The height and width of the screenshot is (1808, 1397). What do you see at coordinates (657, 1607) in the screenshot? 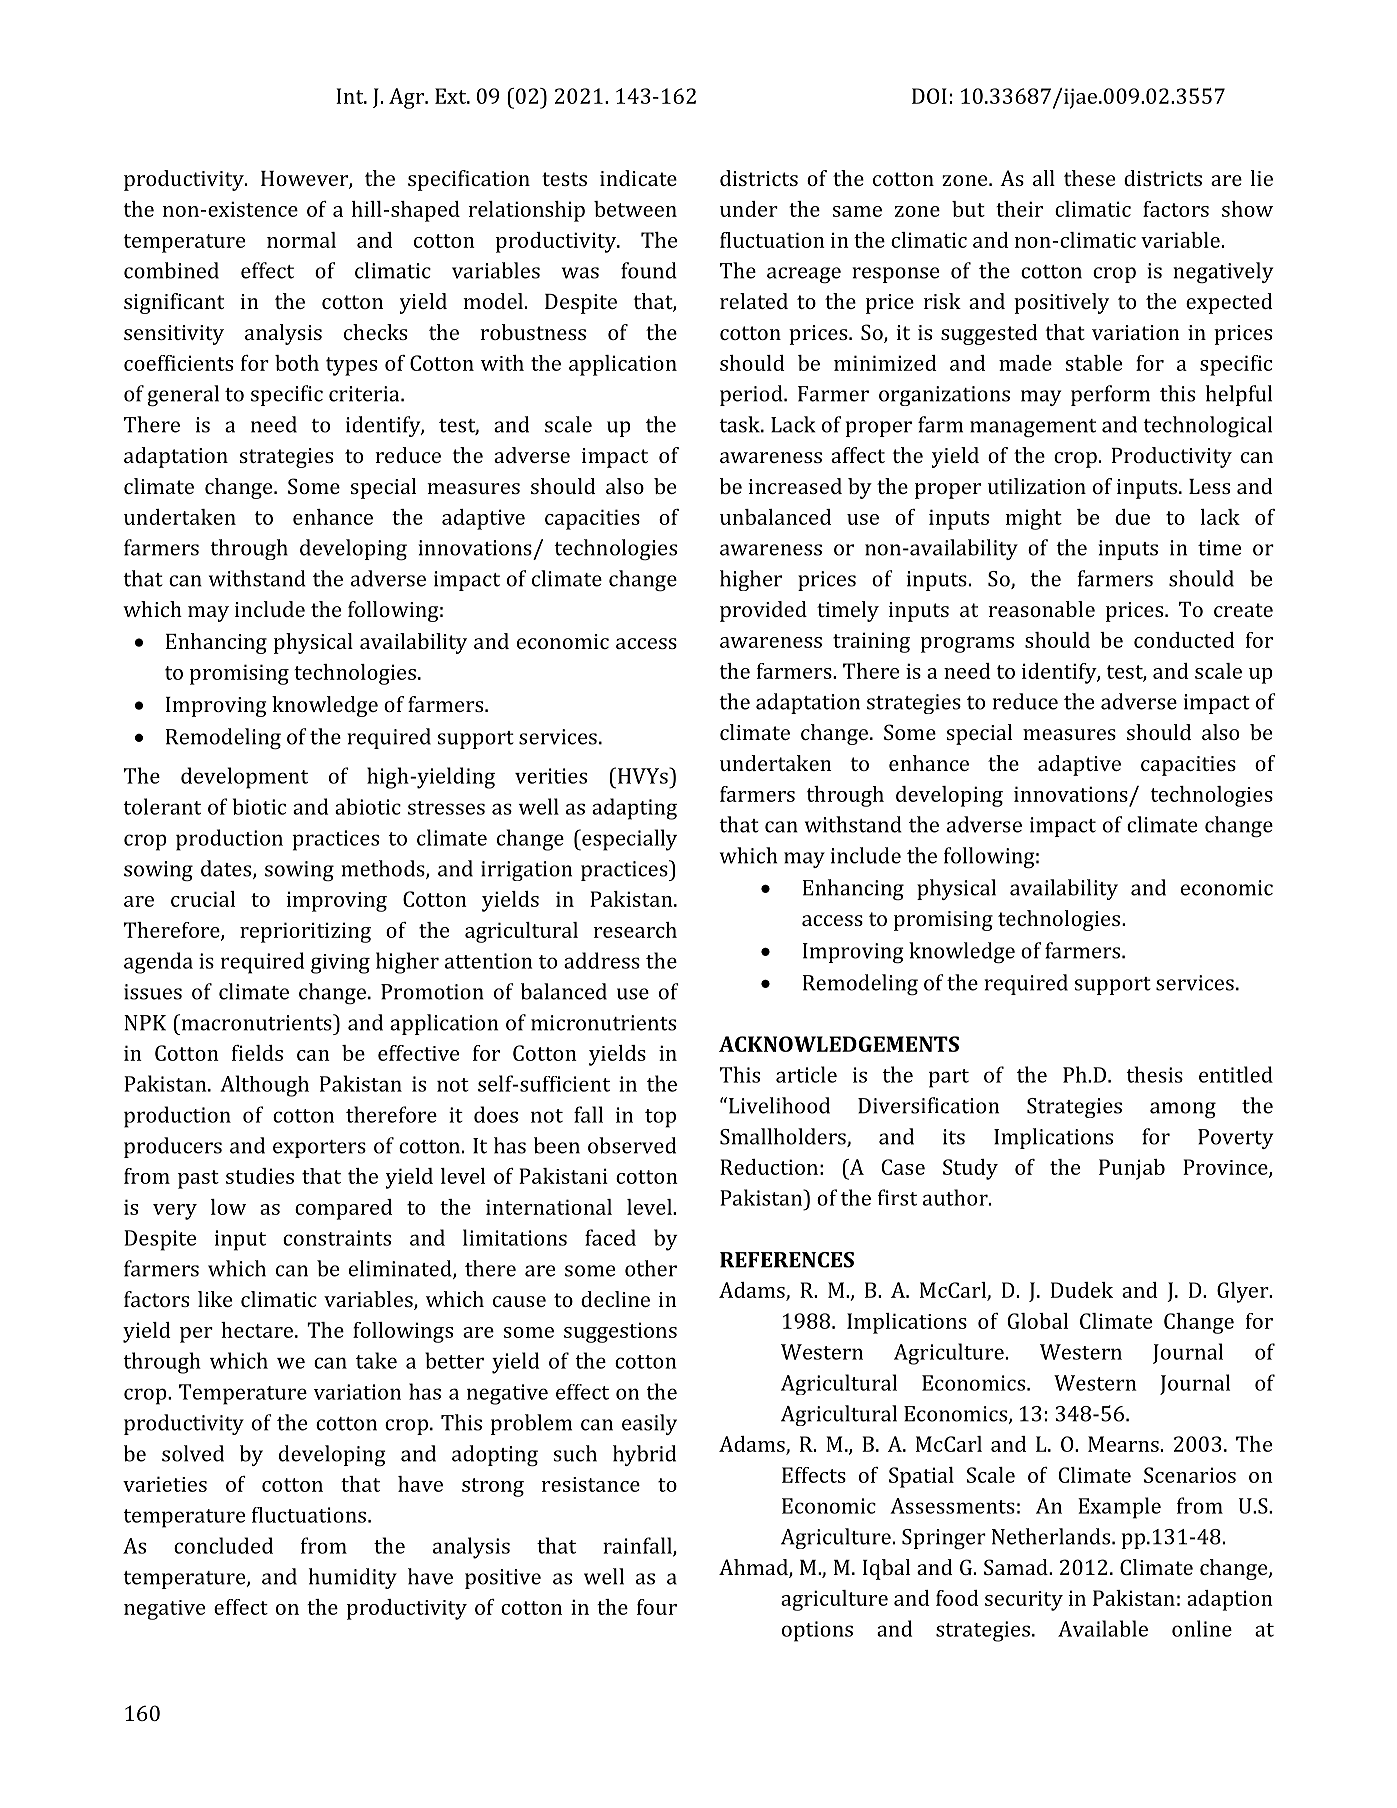
I see `four` at bounding box center [657, 1607].
